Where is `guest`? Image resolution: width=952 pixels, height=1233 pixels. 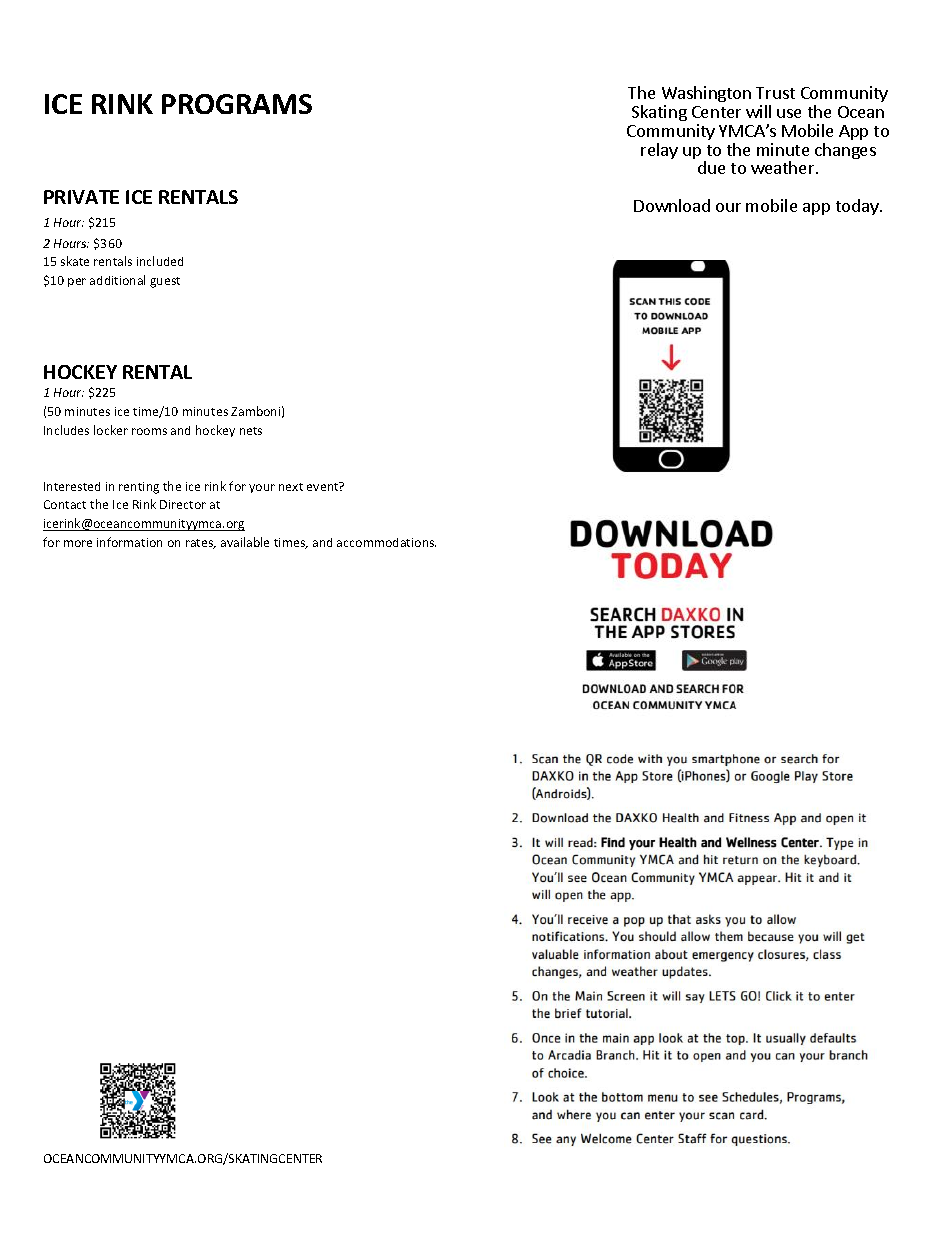
guest is located at coordinates (165, 282).
